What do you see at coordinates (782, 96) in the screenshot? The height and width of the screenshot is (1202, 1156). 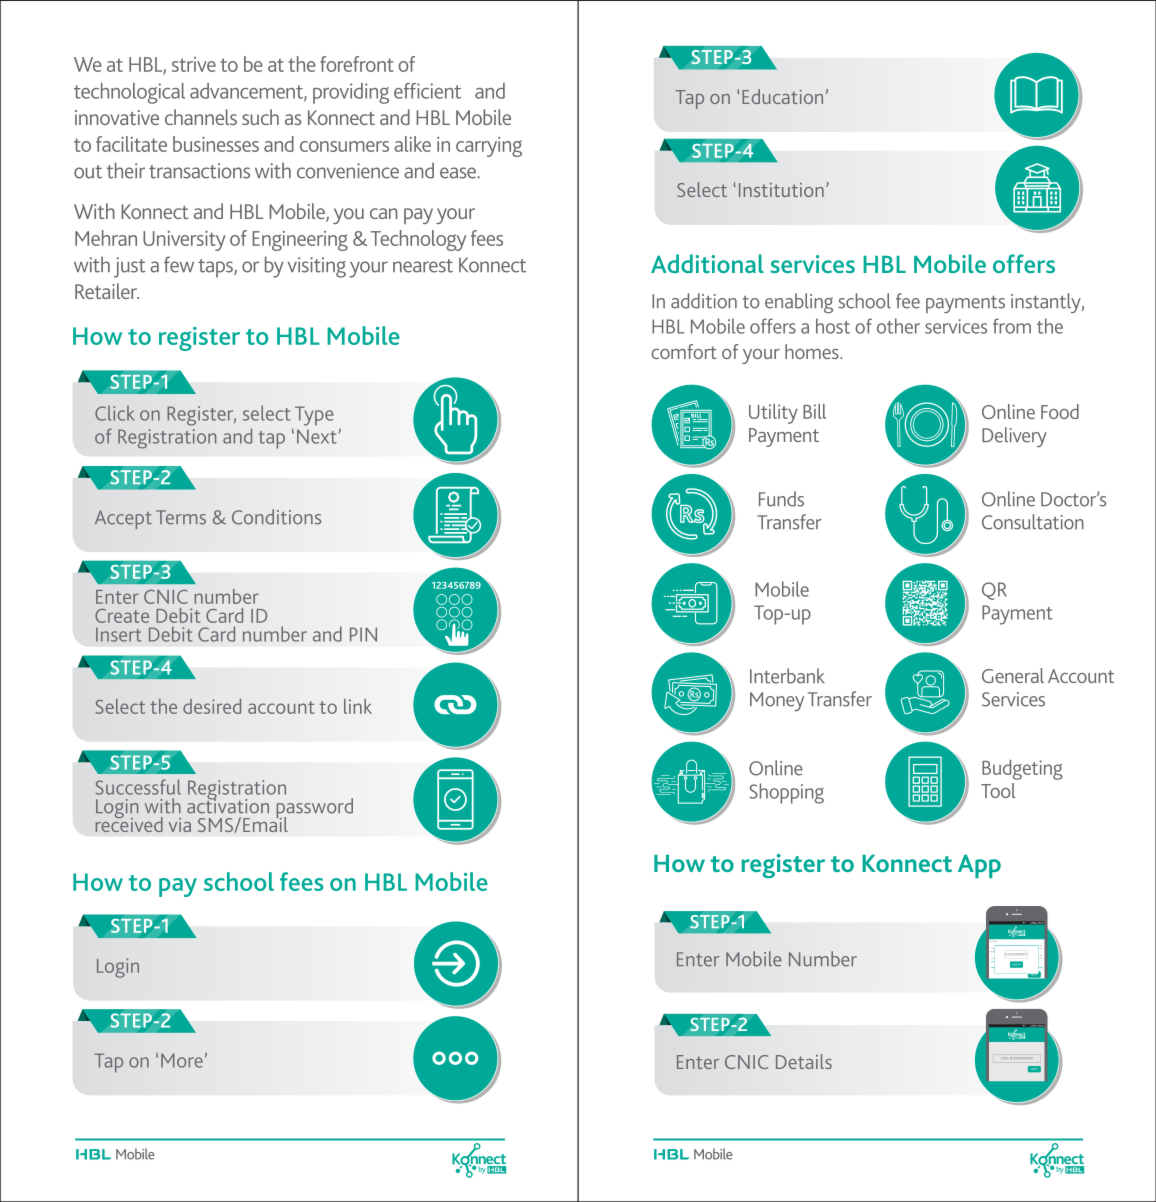 I see `Education` at bounding box center [782, 96].
